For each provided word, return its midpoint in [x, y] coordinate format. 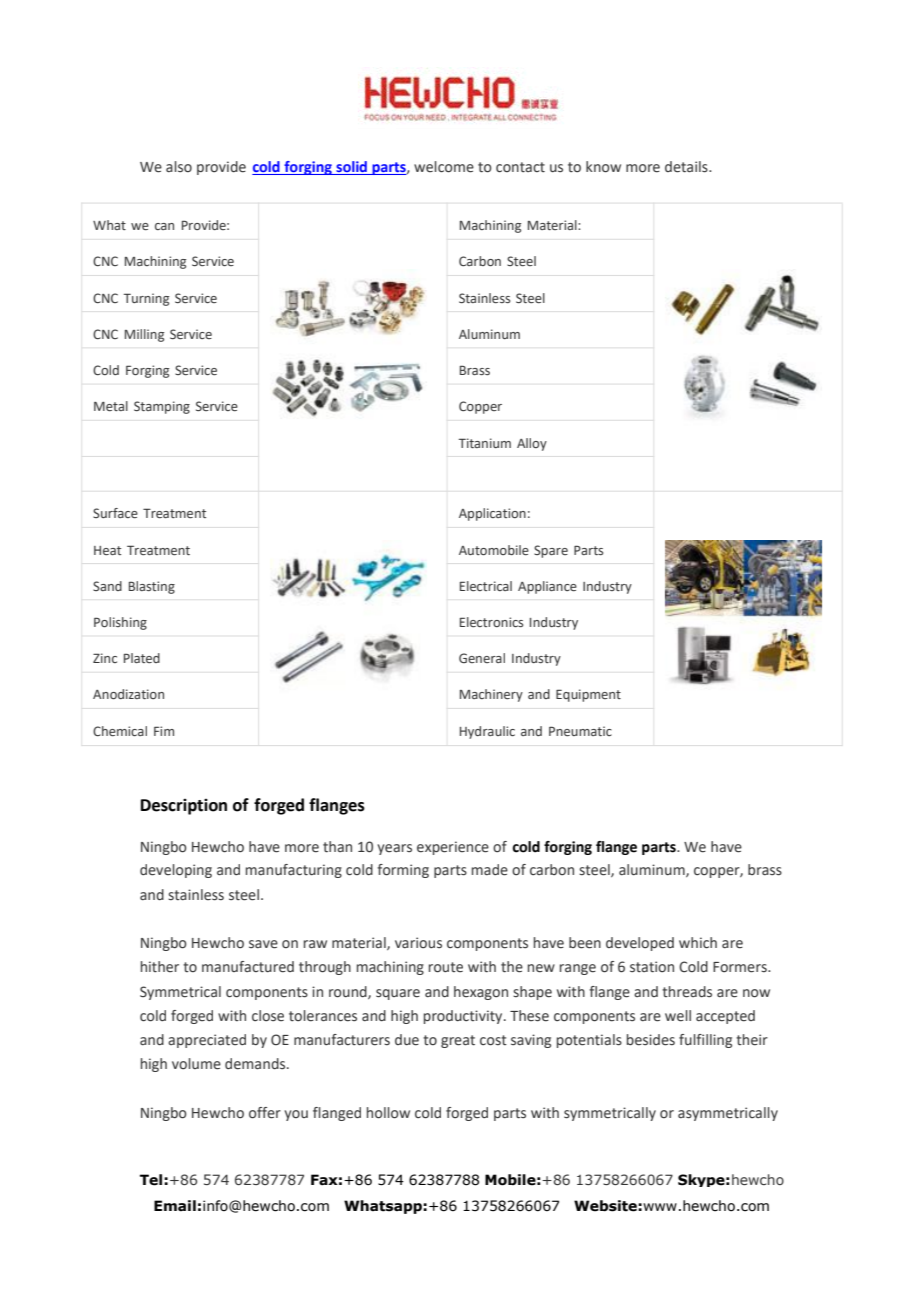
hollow [388, 1113]
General [482, 658]
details [687, 167]
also [179, 167]
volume [196, 1064]
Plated [142, 658]
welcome [444, 167]
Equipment [588, 695]
